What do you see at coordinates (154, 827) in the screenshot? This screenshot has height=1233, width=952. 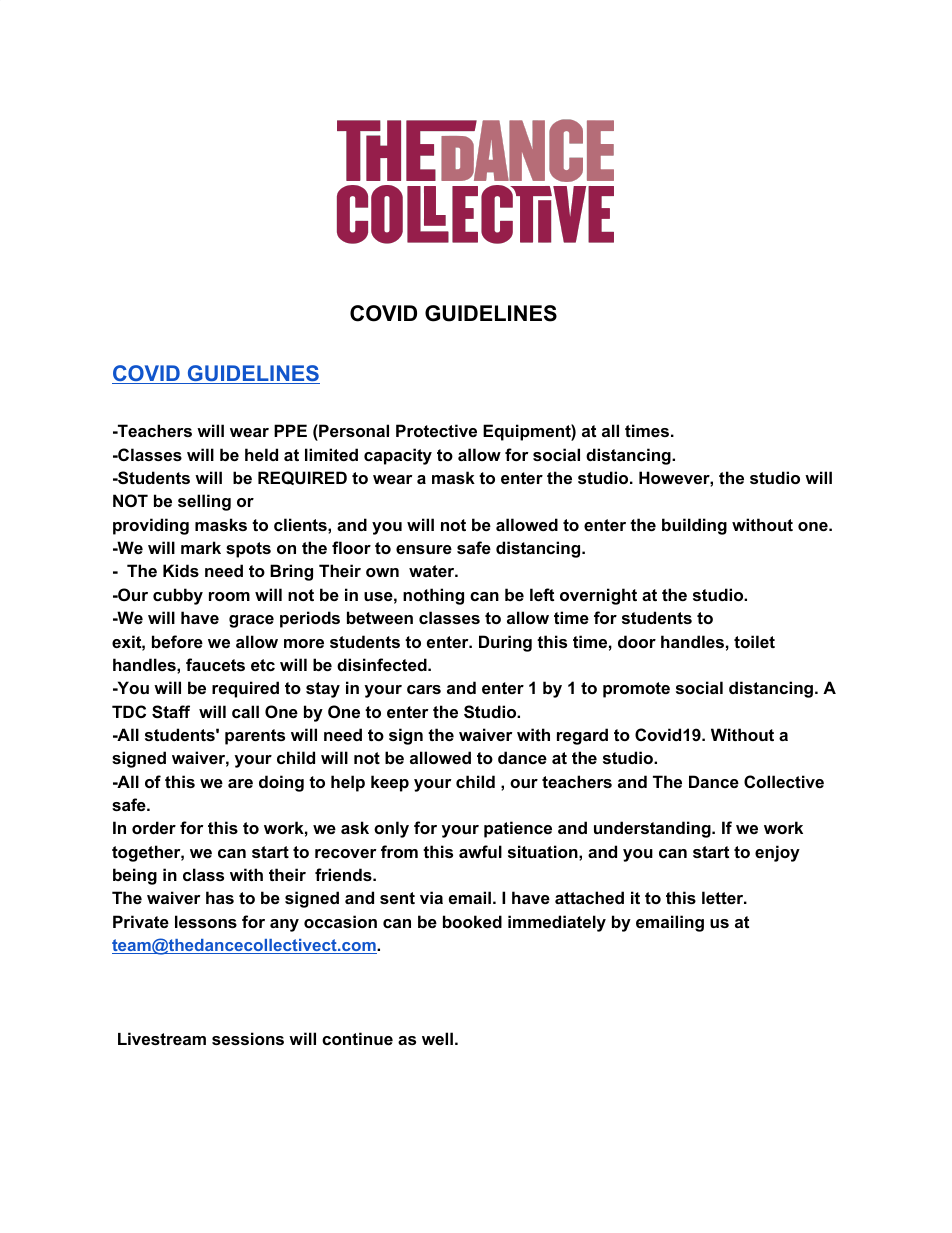 I see `order` at bounding box center [154, 827].
